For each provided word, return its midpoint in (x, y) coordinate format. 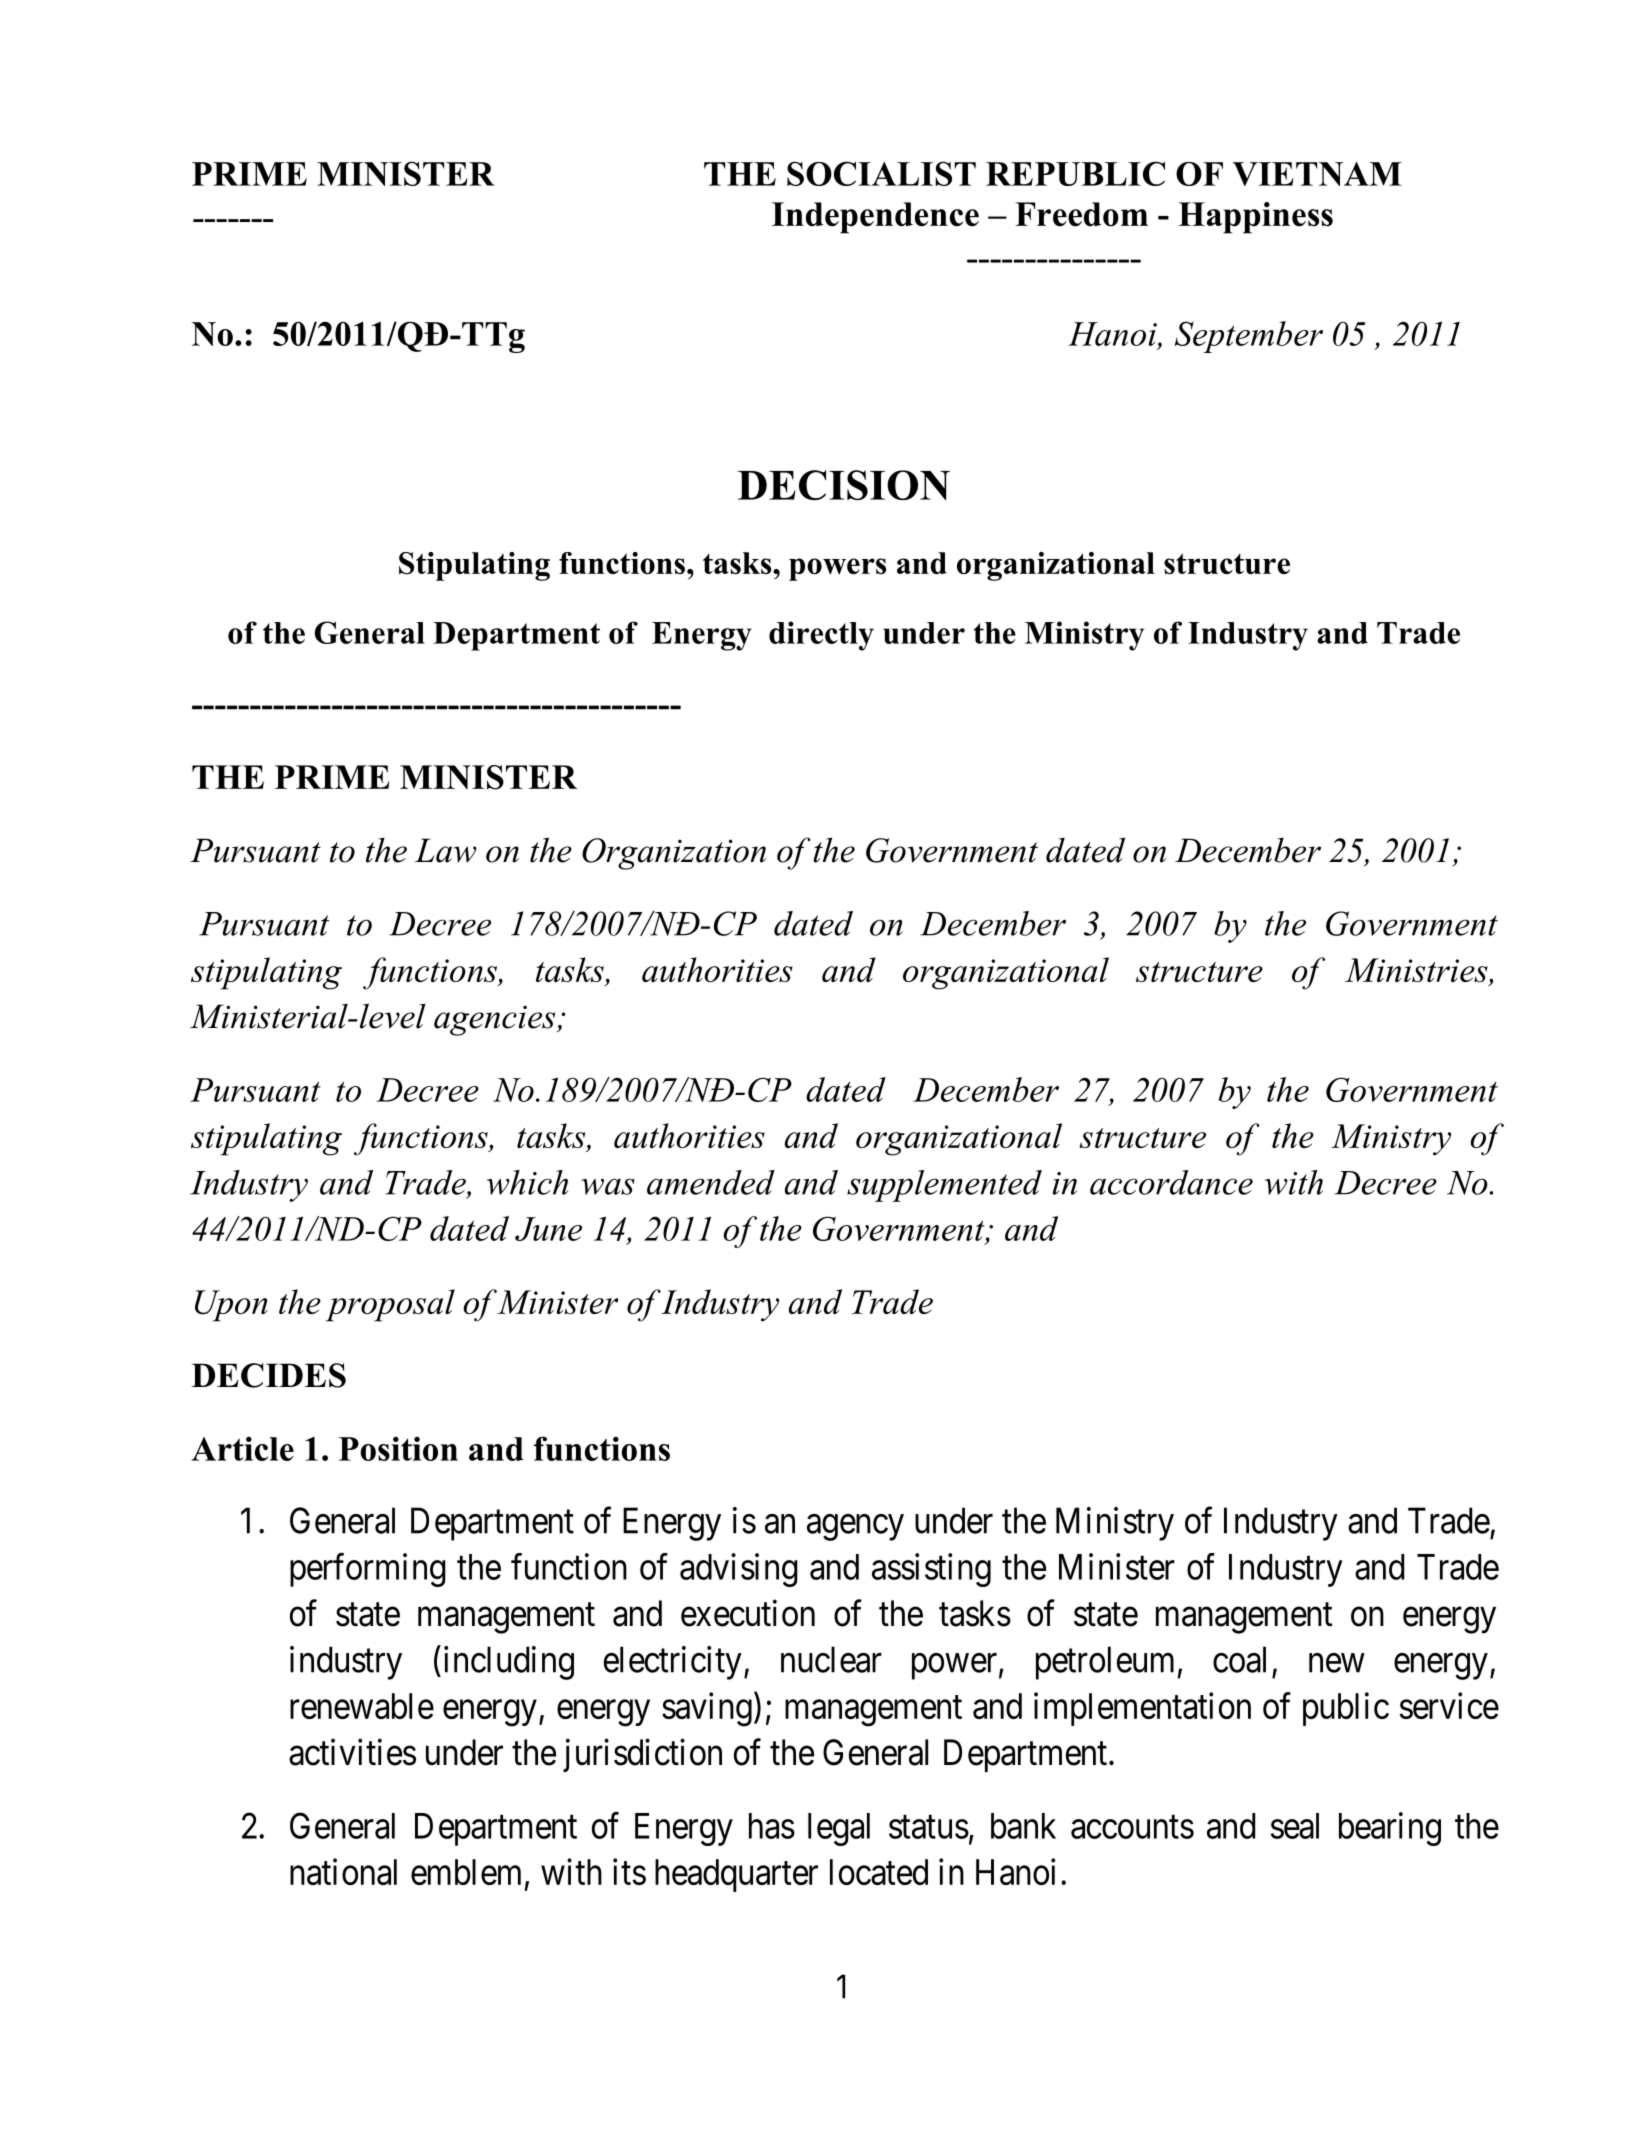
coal (1239, 1659)
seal (1295, 1826)
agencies (496, 1020)
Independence (875, 218)
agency (855, 1528)
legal (839, 1829)
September (1249, 337)
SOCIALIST (881, 173)
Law (446, 850)
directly (821, 636)
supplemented (944, 1186)
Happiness (1256, 218)
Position (398, 1448)
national (343, 1871)
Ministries (1417, 971)
